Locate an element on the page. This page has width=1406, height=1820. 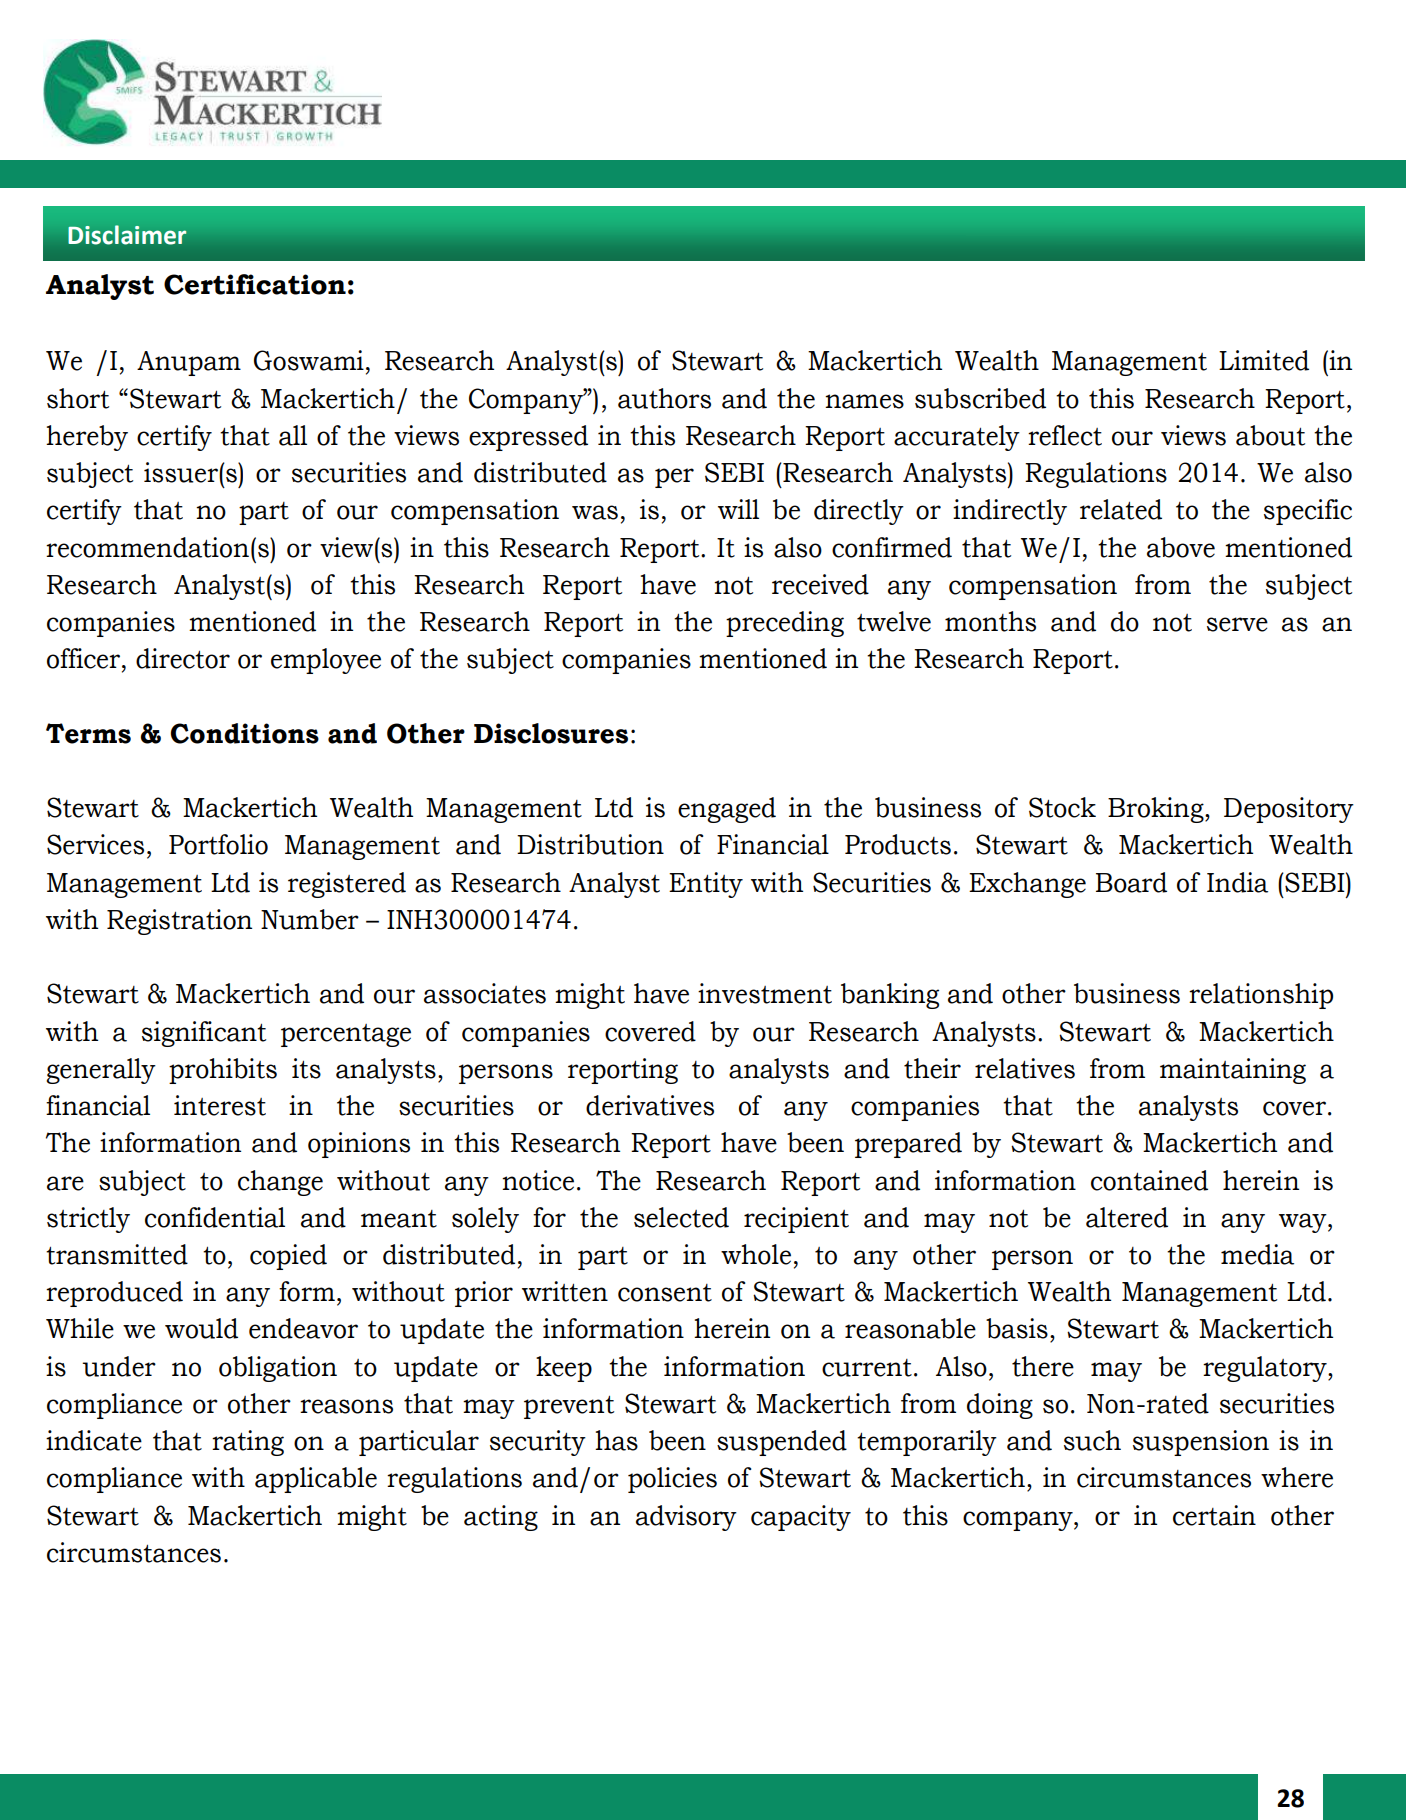
Portfolio is located at coordinates (218, 844).
